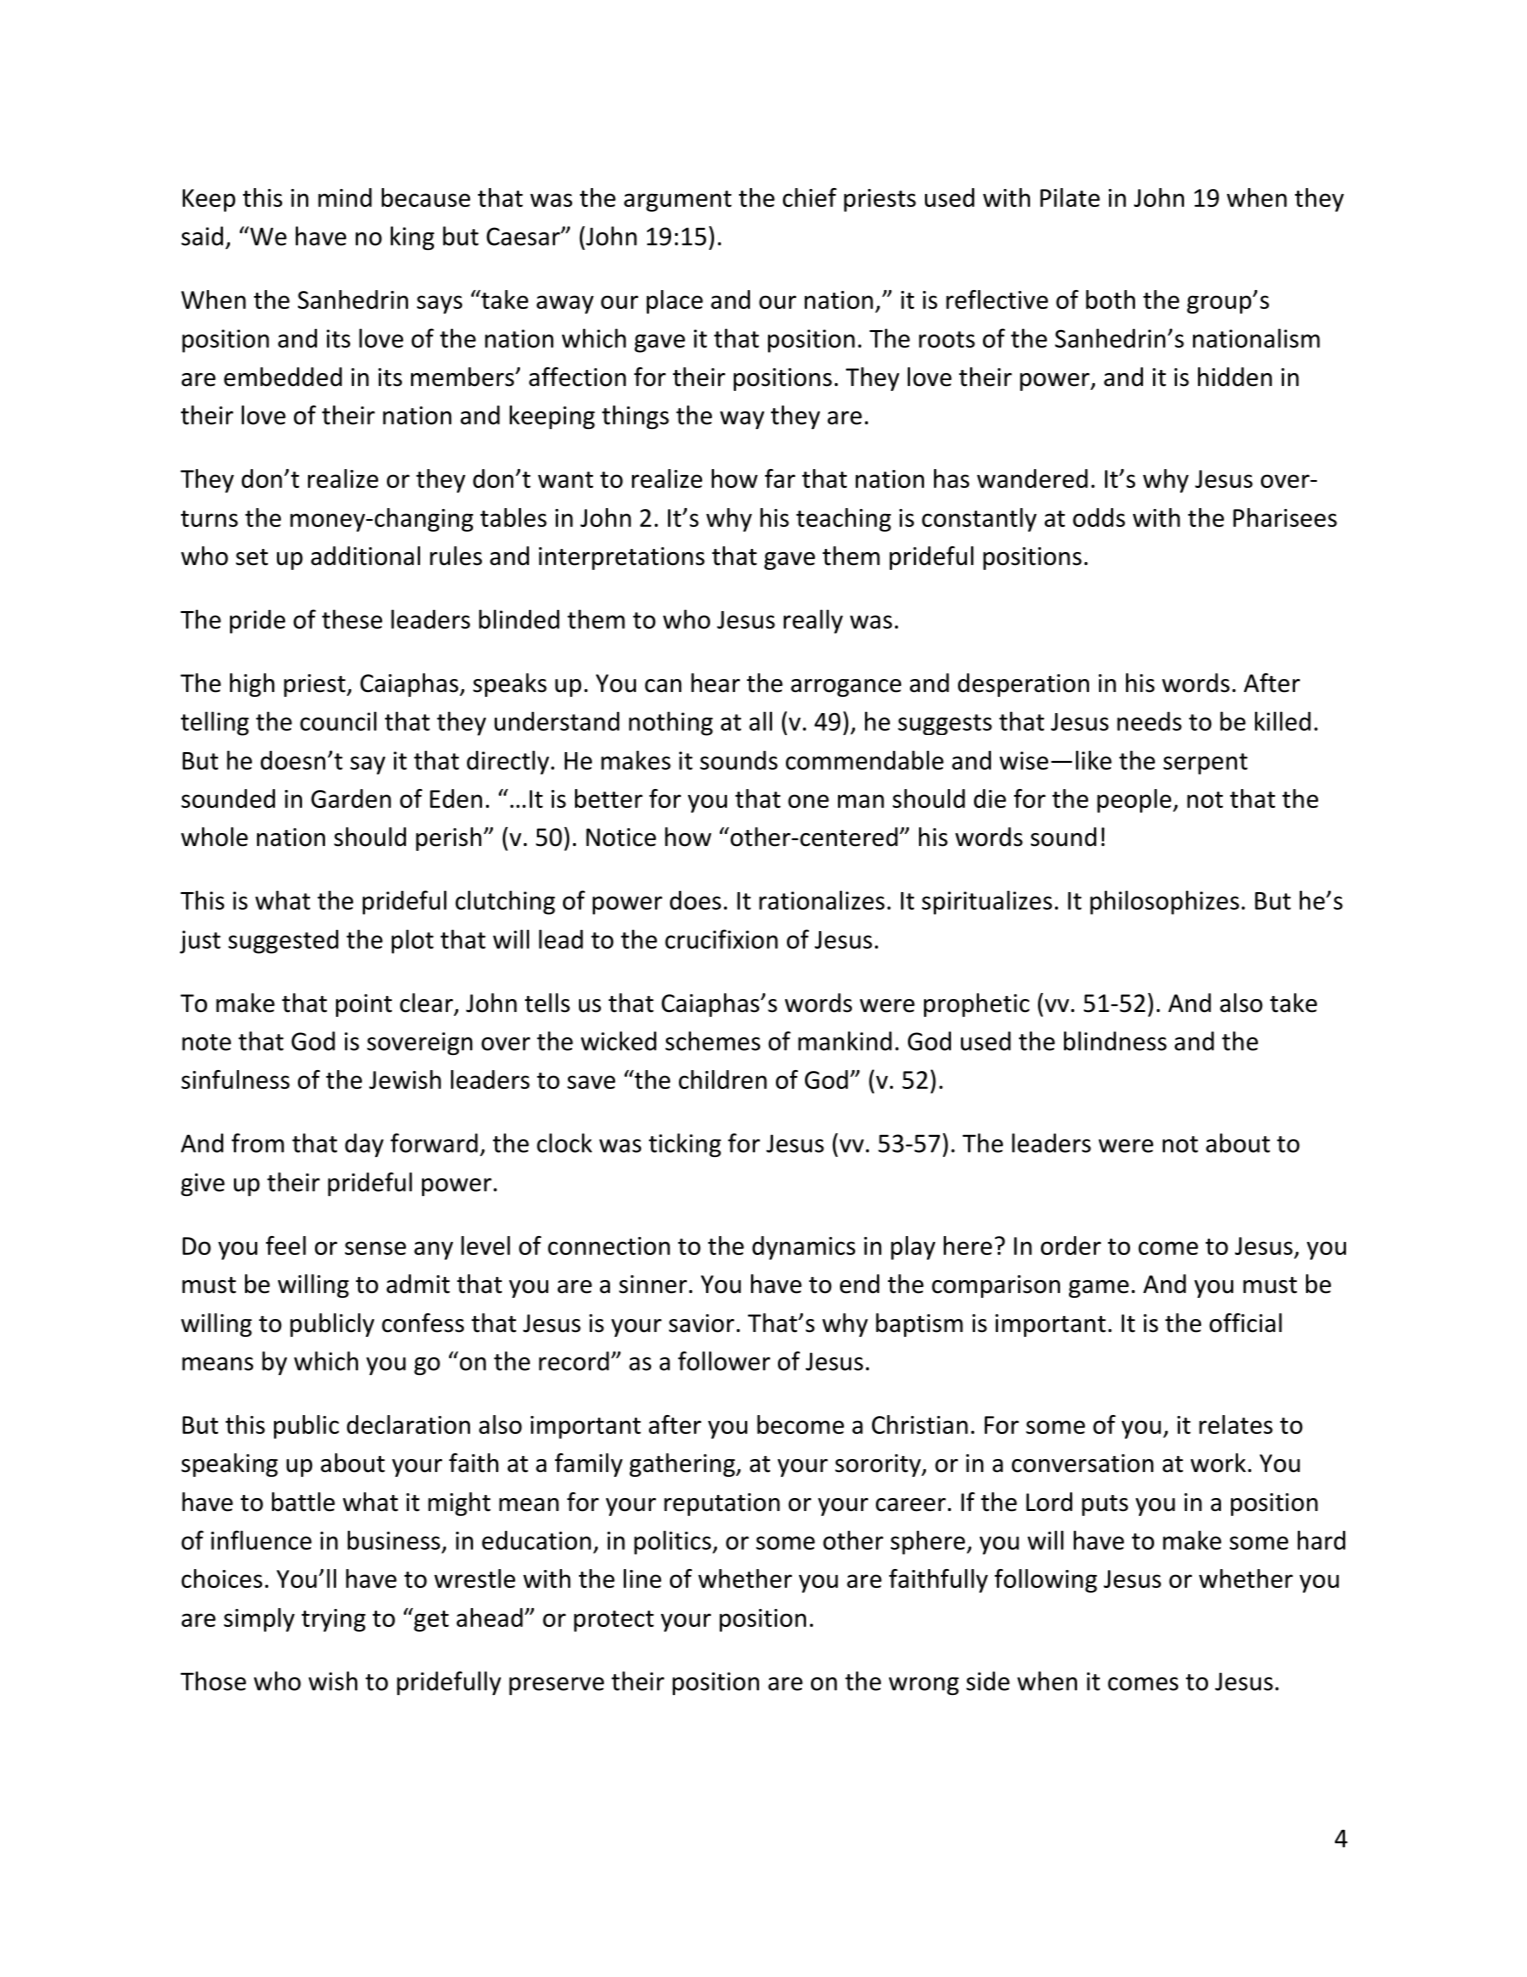 The image size is (1527, 1977). I want to click on odds, so click(1099, 517).
